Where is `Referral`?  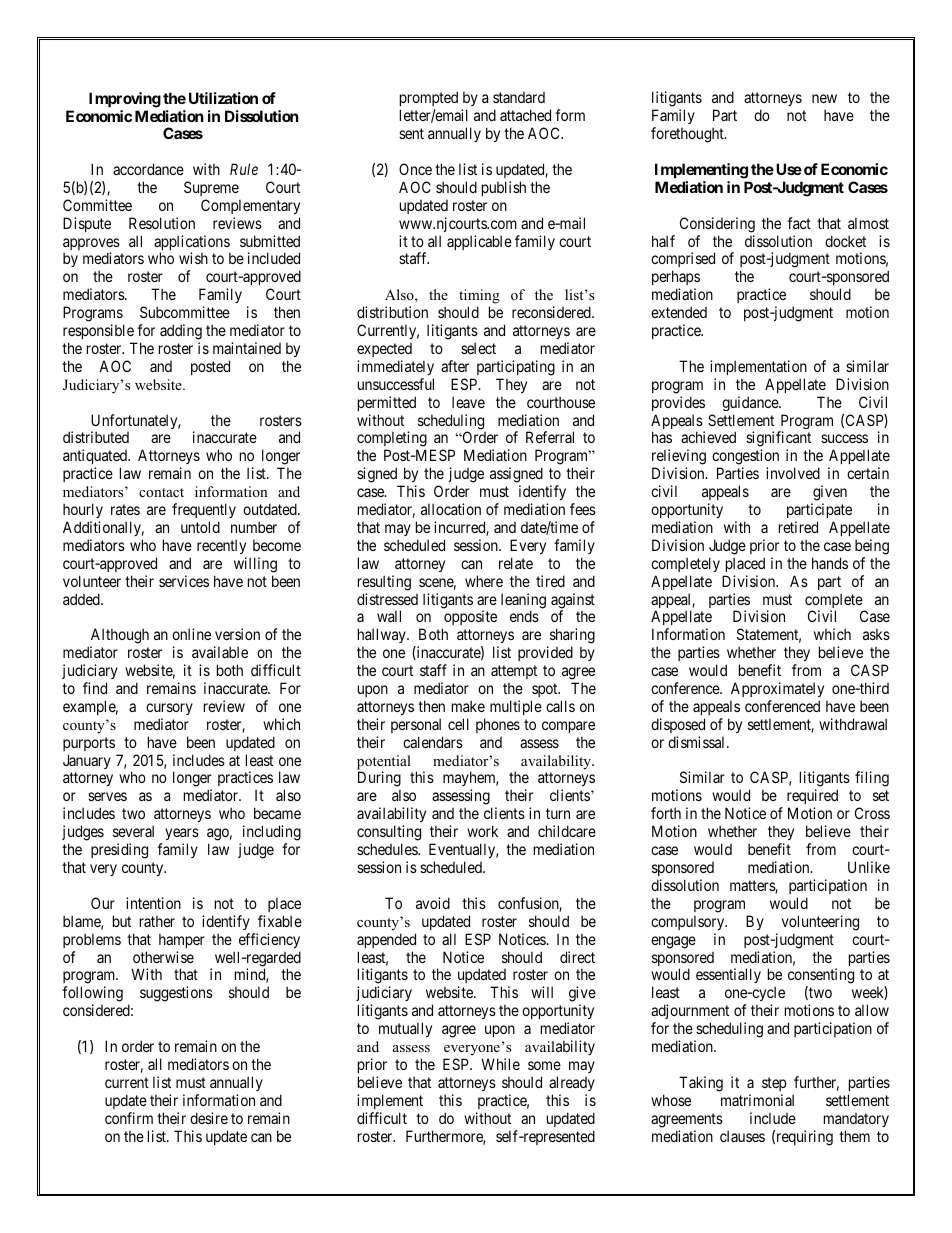
Referral is located at coordinates (550, 437).
